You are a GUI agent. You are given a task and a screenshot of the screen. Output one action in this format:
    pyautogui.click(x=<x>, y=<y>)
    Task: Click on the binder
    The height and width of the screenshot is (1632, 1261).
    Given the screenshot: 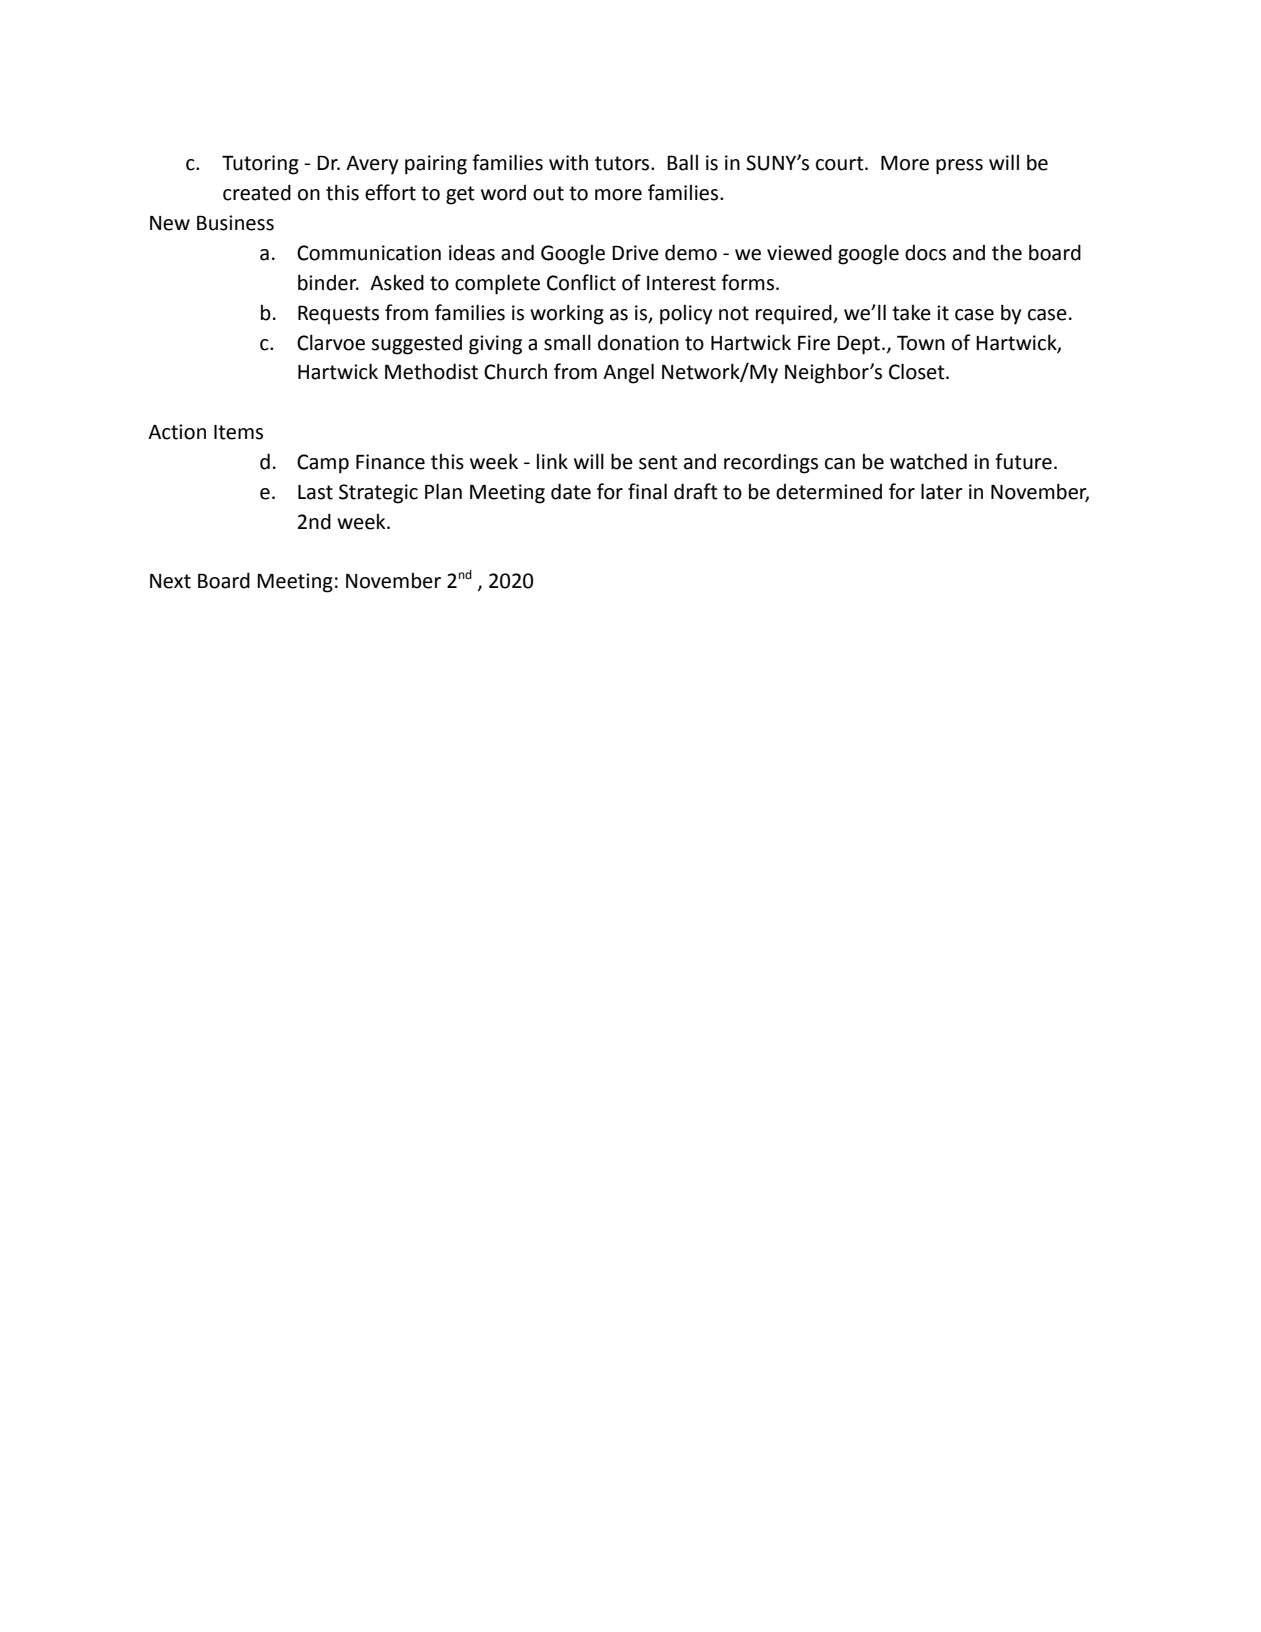 What is the action you would take?
    pyautogui.click(x=328, y=282)
